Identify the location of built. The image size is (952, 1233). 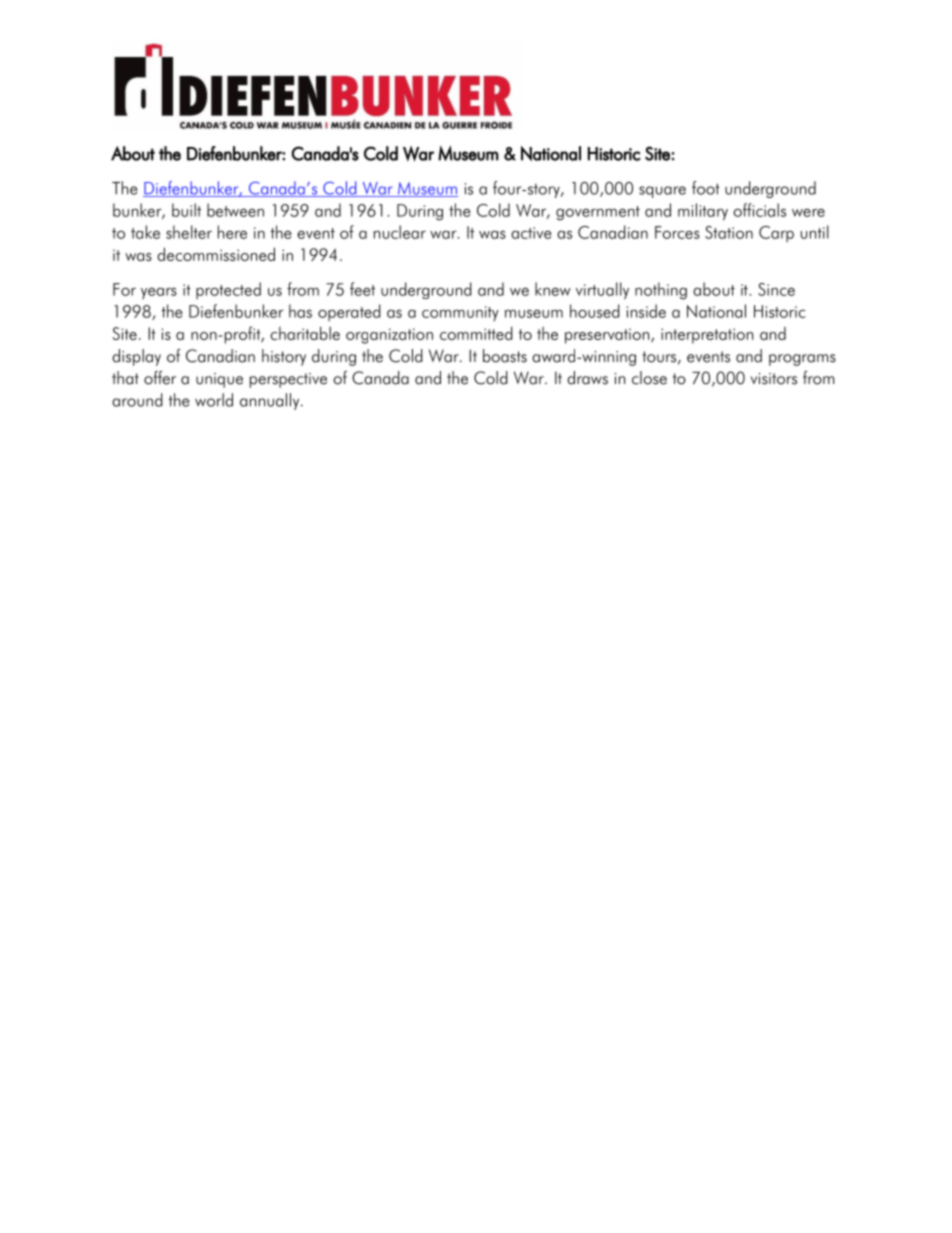
(186, 210).
